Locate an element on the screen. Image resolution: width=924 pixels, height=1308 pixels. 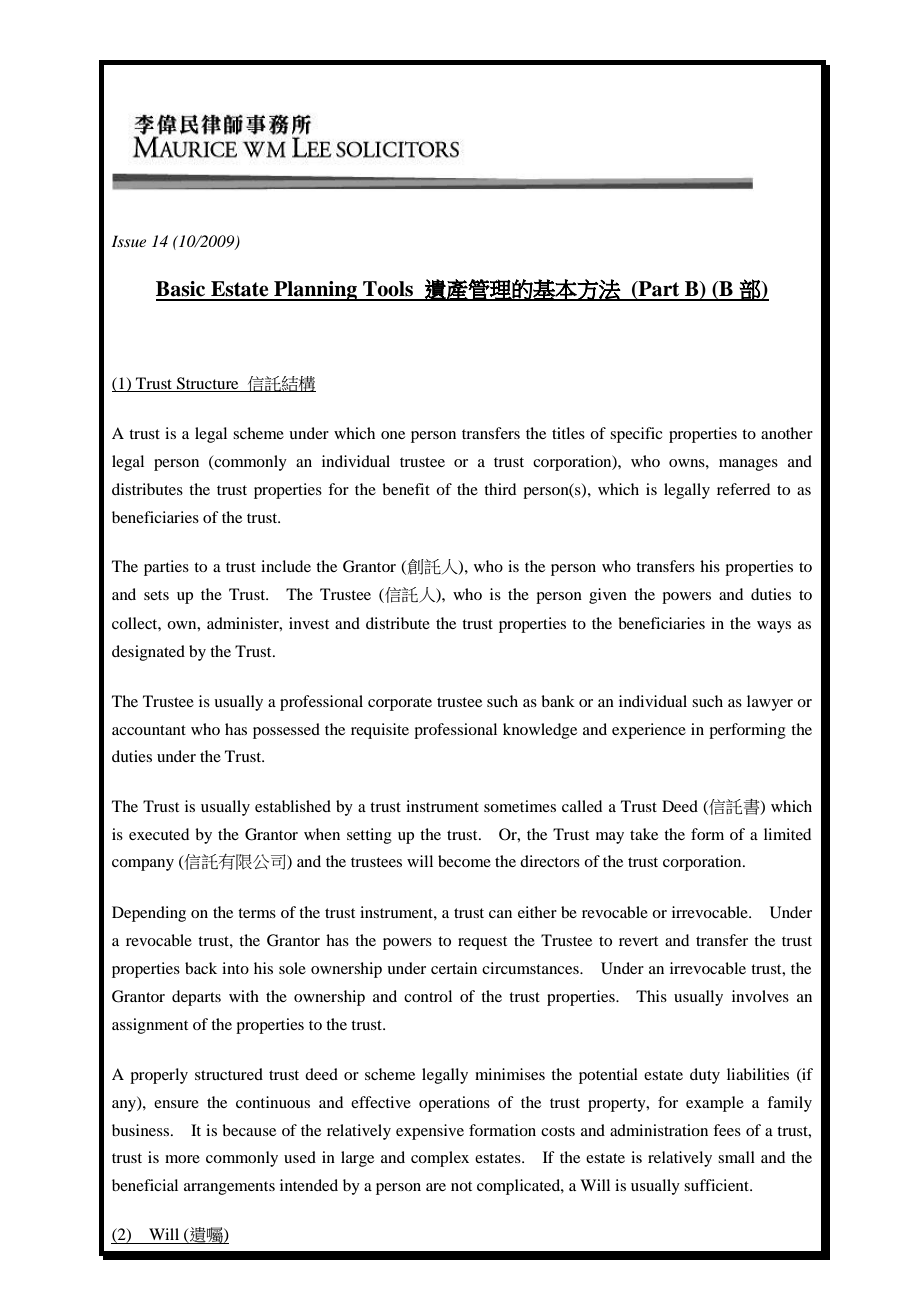
ways is located at coordinates (774, 627).
